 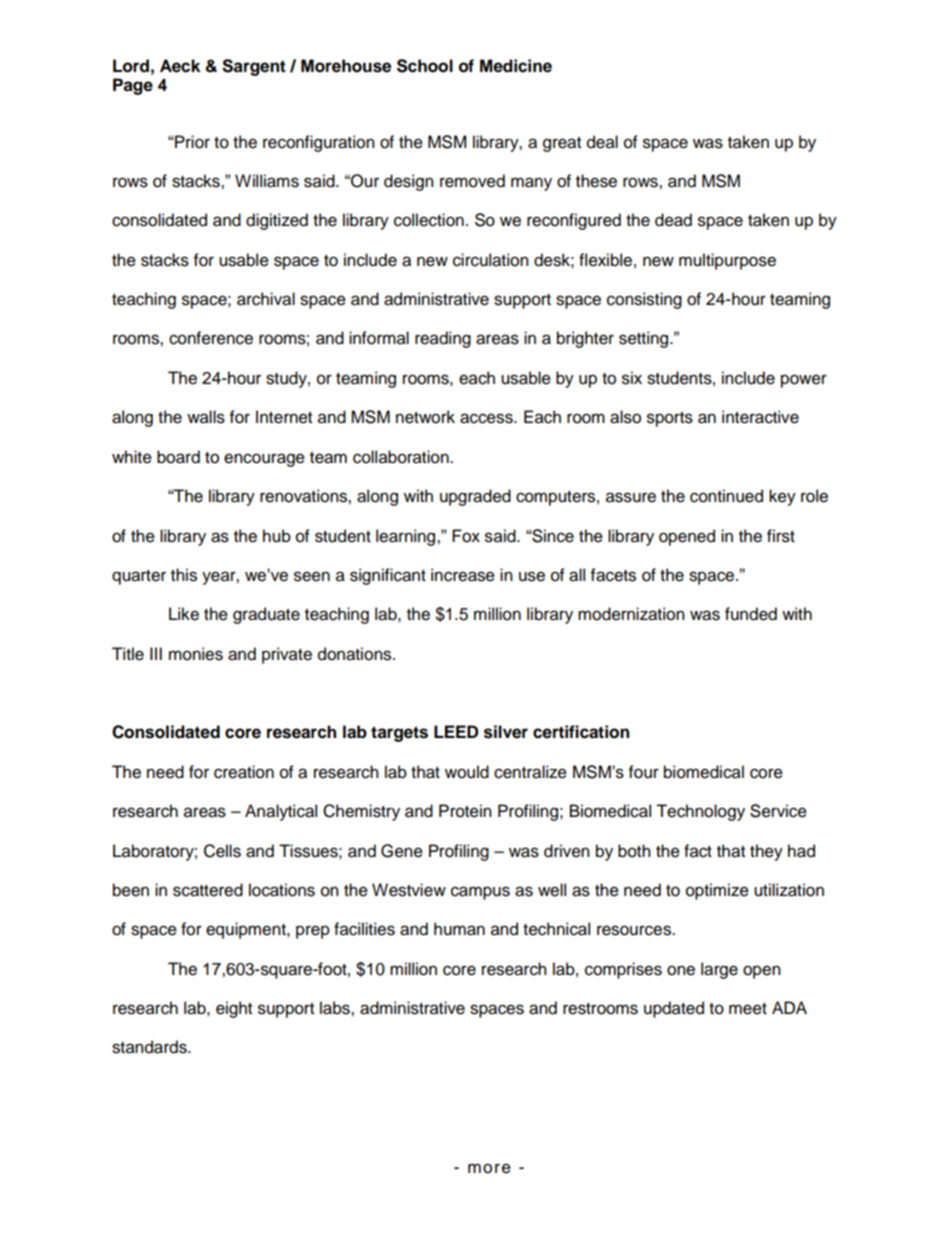 I want to click on deal, so click(x=602, y=142).
